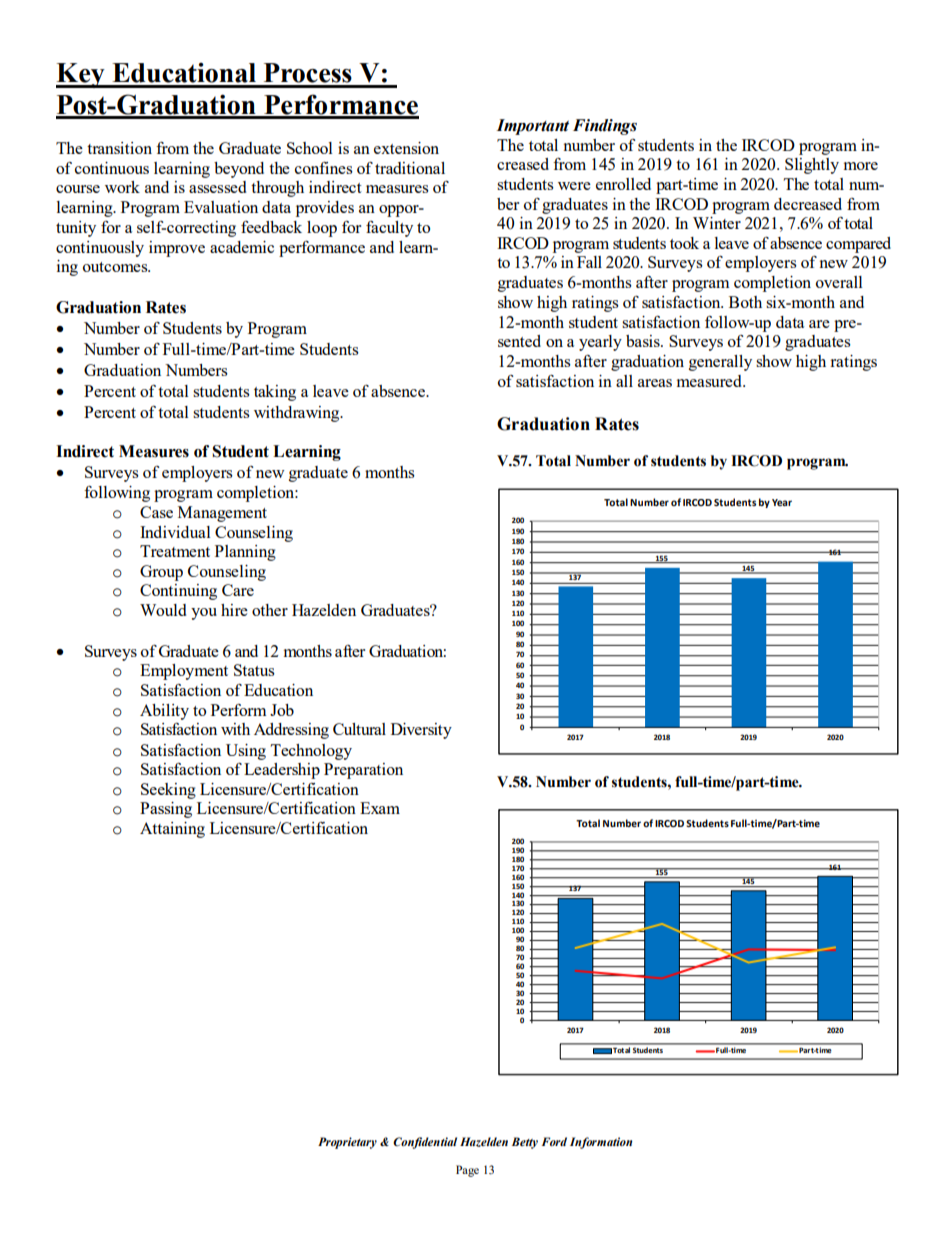  Describe the element at coordinates (425, 1143) in the screenshot. I see `Confidential` at that location.
